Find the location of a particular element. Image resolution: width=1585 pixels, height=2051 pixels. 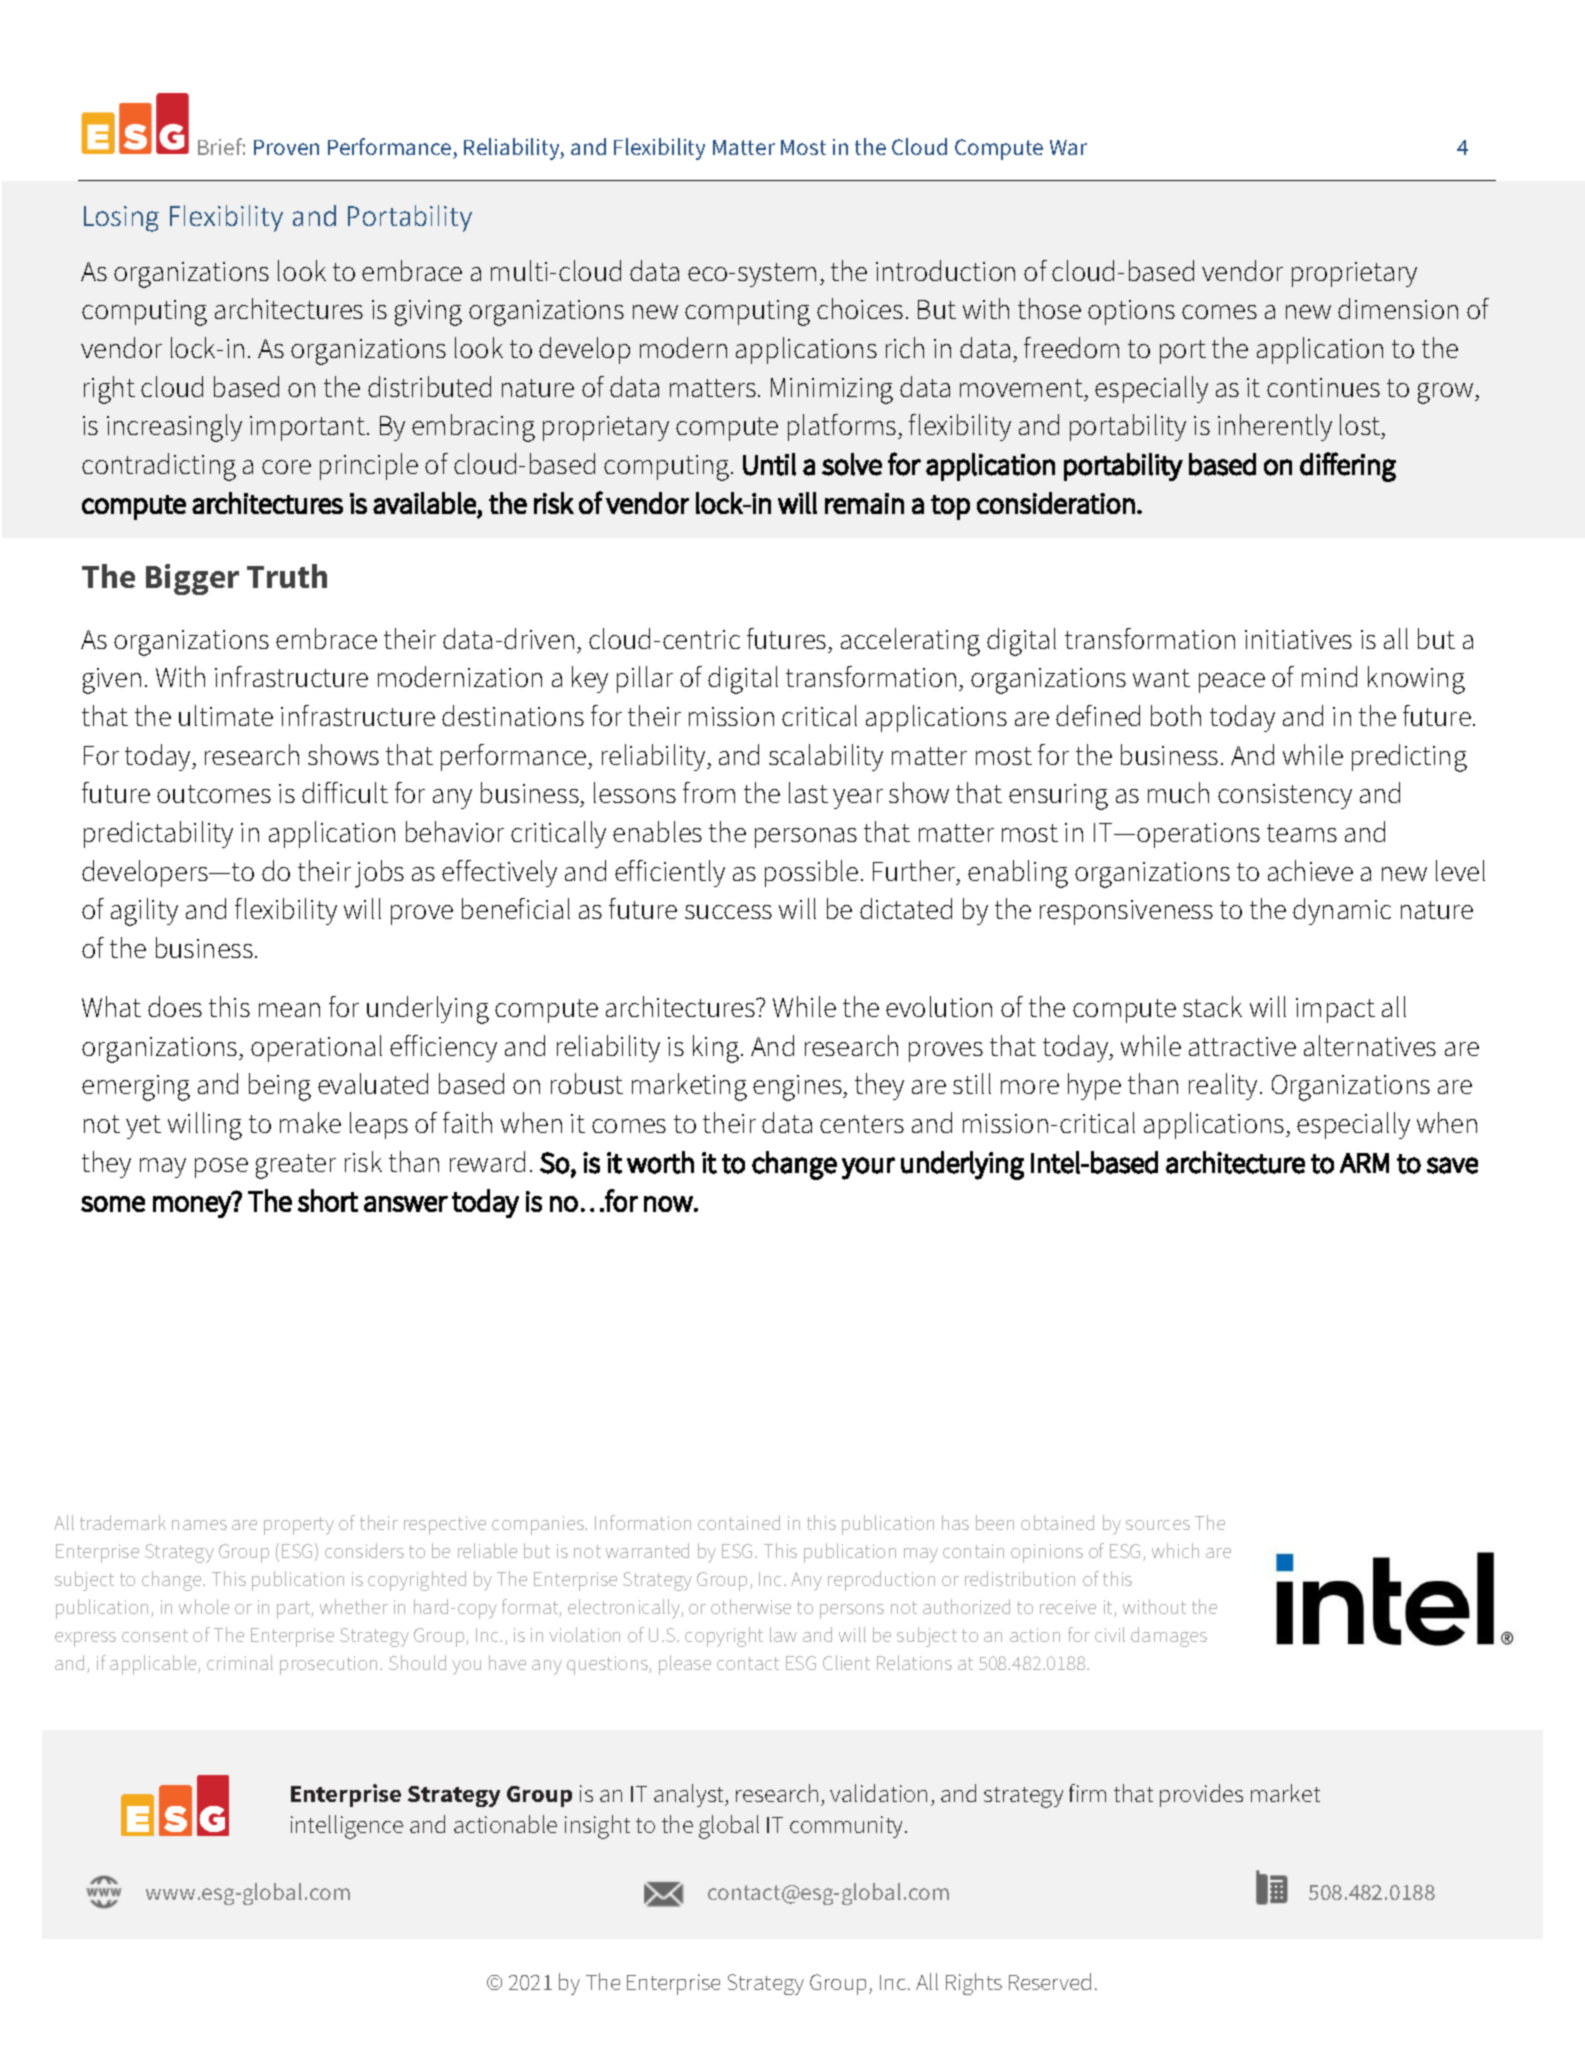

engines is located at coordinates (798, 1088).
